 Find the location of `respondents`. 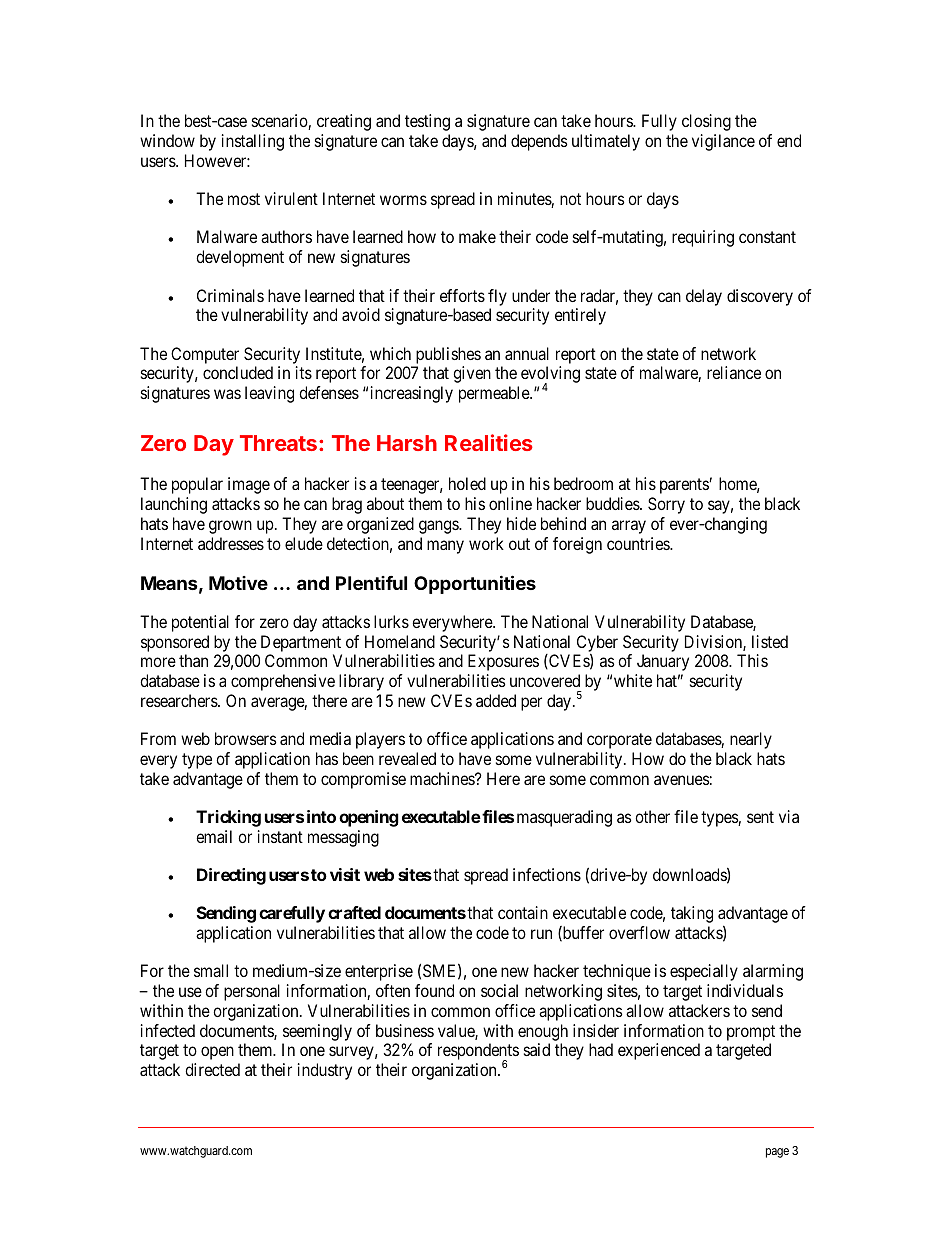

respondents is located at coordinates (478, 1053).
